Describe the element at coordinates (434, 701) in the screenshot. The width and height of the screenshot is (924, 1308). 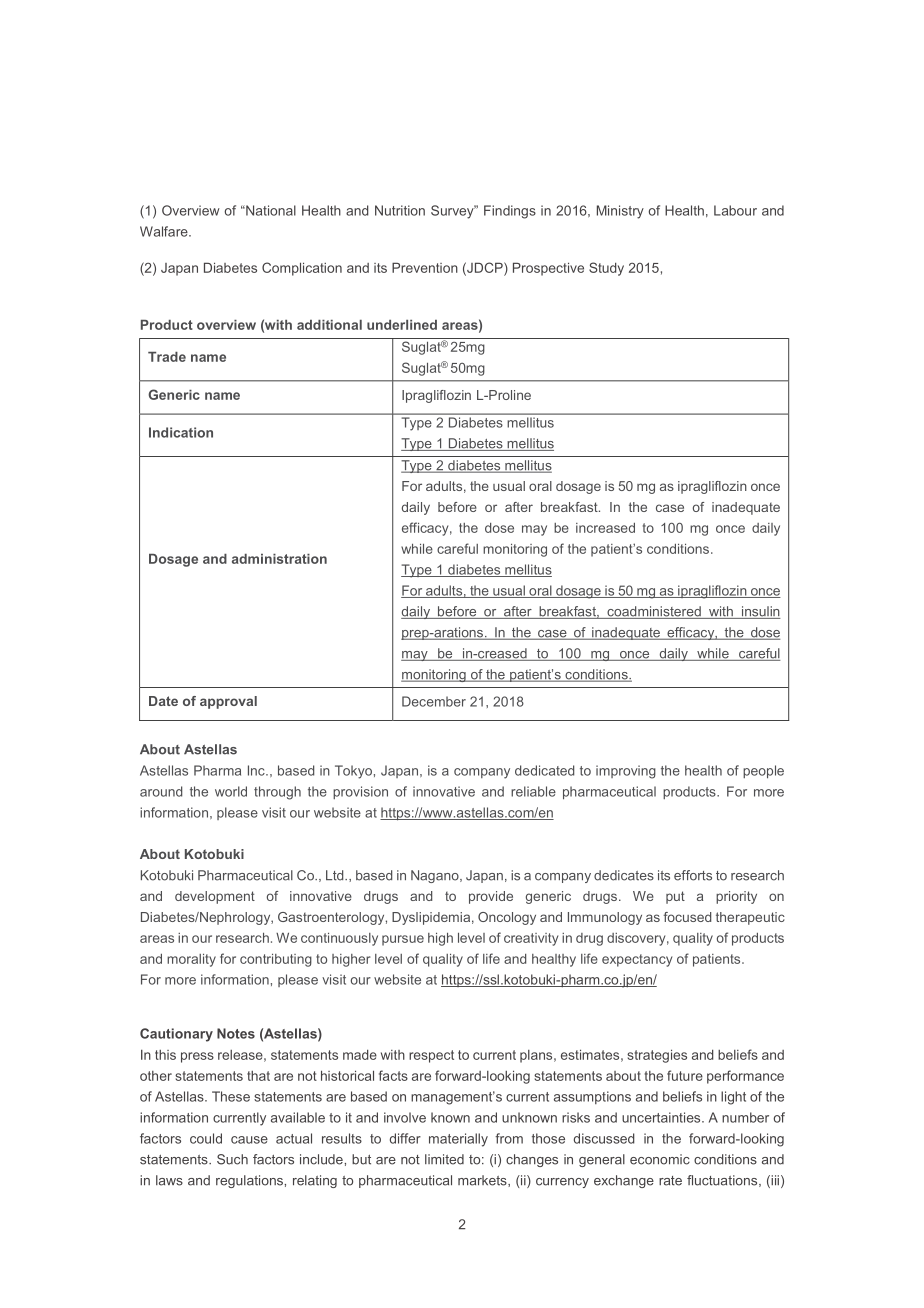
I see `December` at that location.
